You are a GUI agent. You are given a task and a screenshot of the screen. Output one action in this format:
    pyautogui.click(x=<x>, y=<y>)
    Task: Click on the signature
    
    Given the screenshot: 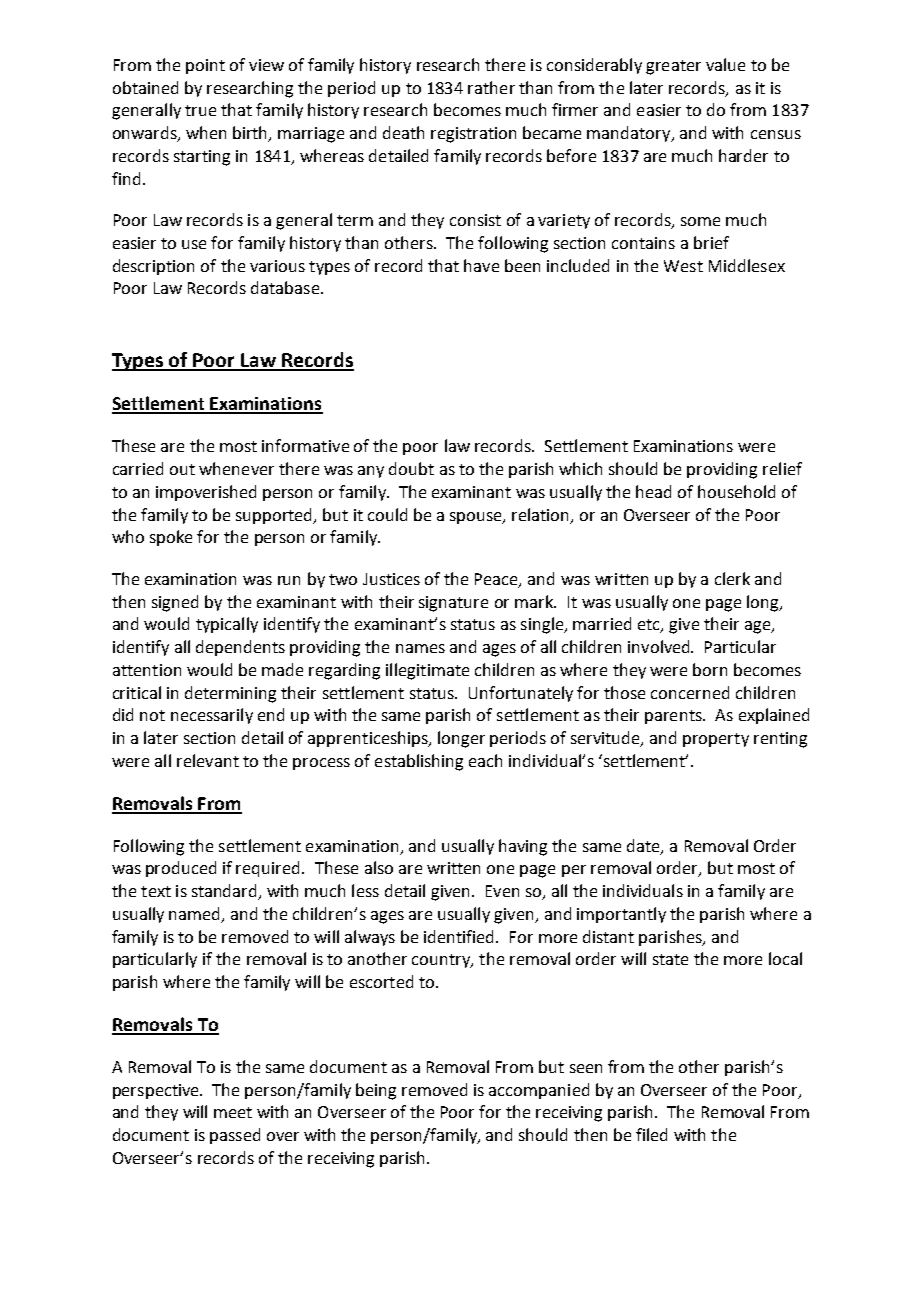 What is the action you would take?
    pyautogui.click(x=453, y=604)
